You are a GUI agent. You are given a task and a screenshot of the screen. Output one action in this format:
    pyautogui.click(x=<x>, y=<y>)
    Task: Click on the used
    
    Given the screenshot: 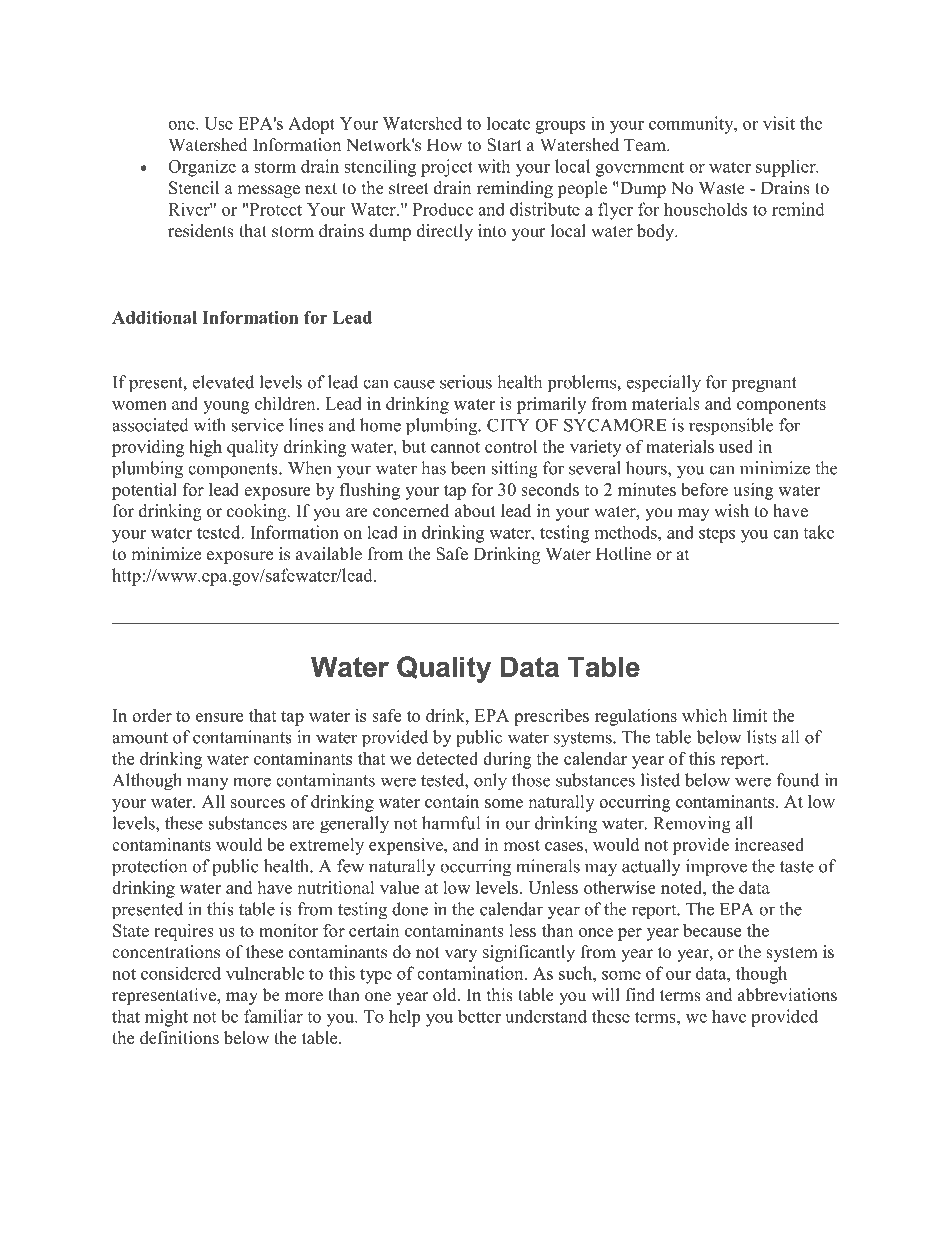 What is the action you would take?
    pyautogui.click(x=736, y=446)
